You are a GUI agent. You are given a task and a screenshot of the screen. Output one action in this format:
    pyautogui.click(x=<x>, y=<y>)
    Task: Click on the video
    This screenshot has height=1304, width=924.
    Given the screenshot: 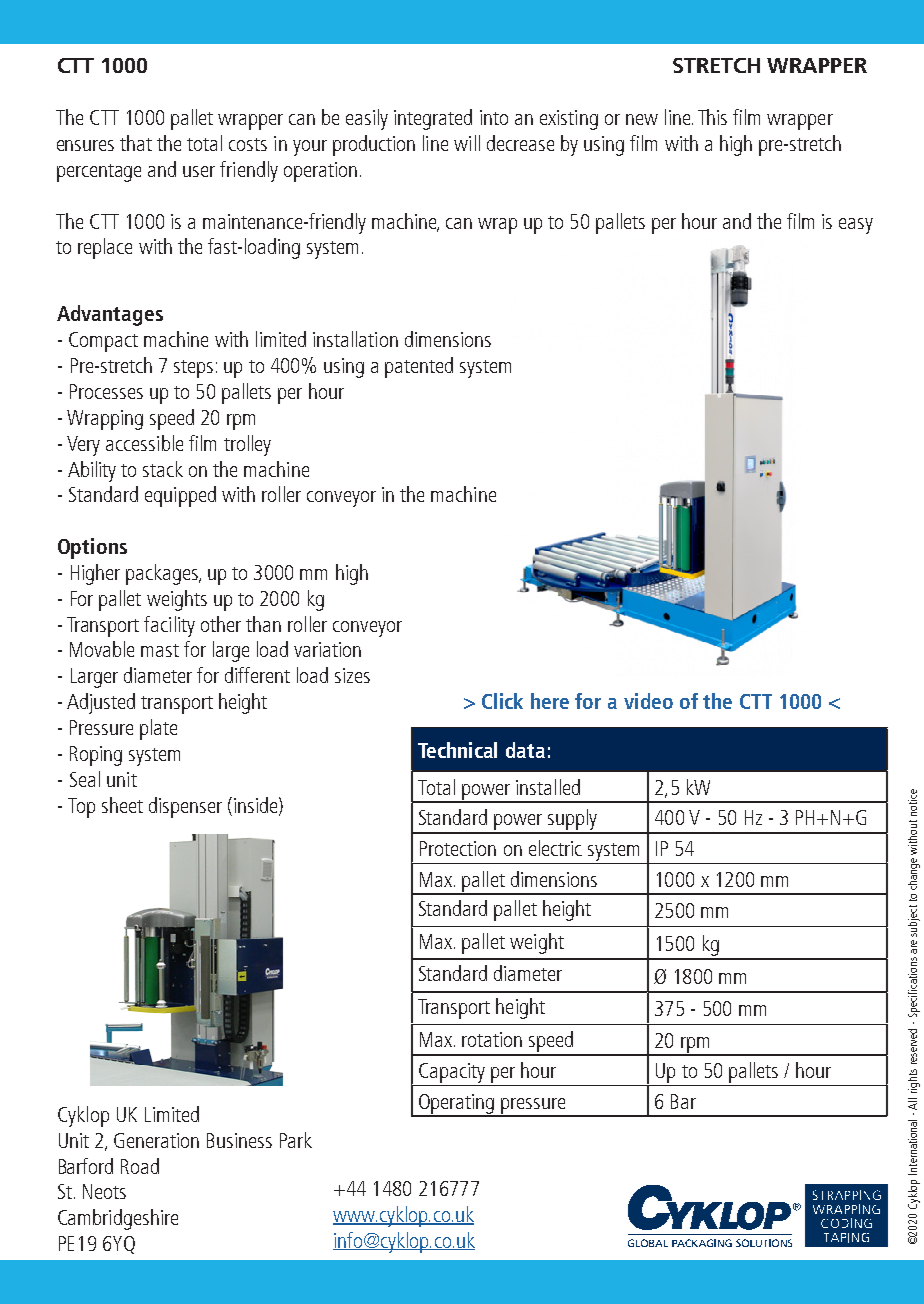 What is the action you would take?
    pyautogui.click(x=648, y=701)
